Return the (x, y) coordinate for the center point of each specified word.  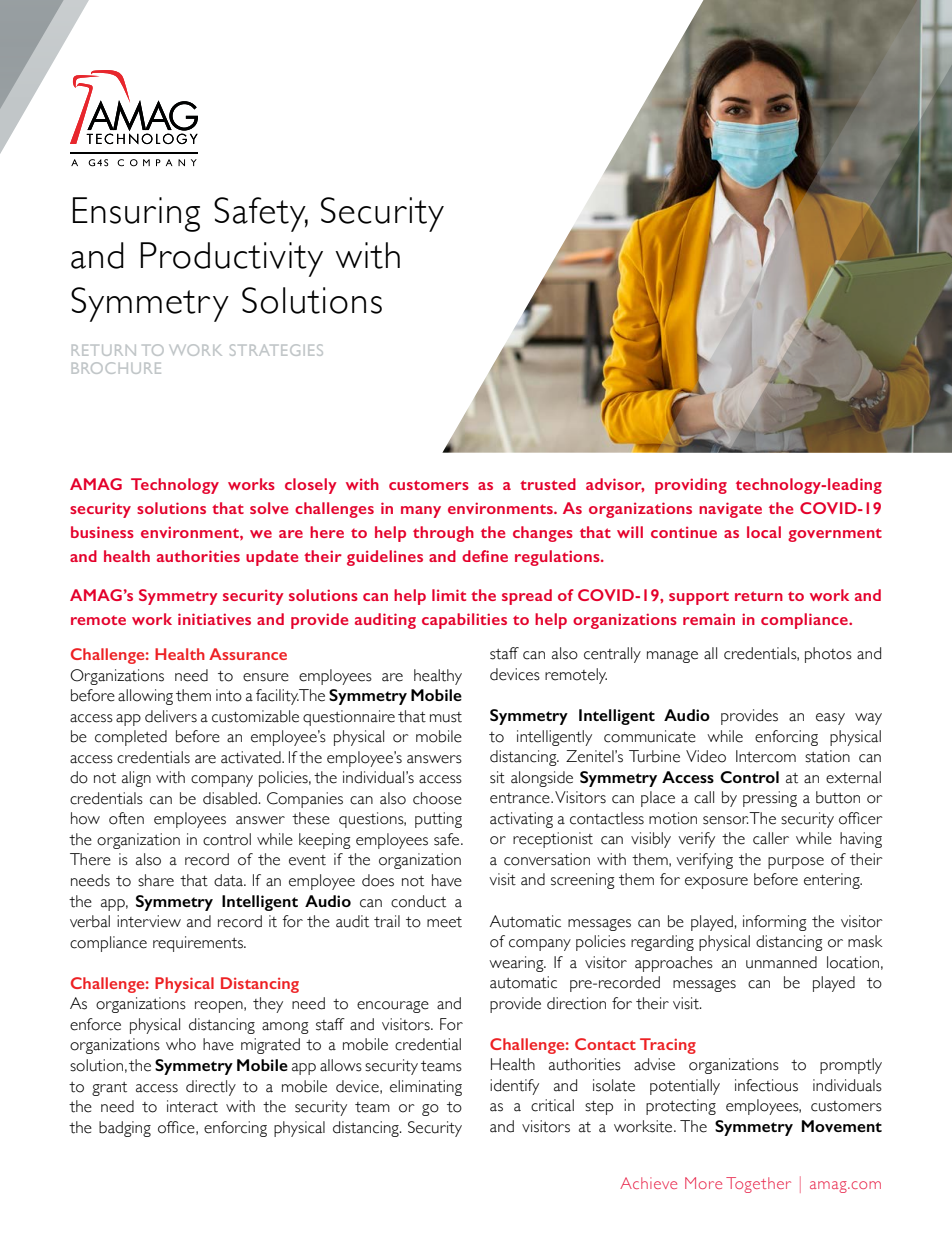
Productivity (231, 259)
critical (552, 1105)
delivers (171, 716)
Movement (842, 1126)
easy (830, 719)
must (446, 717)
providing (691, 486)
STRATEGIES (276, 350)
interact (192, 1106)
